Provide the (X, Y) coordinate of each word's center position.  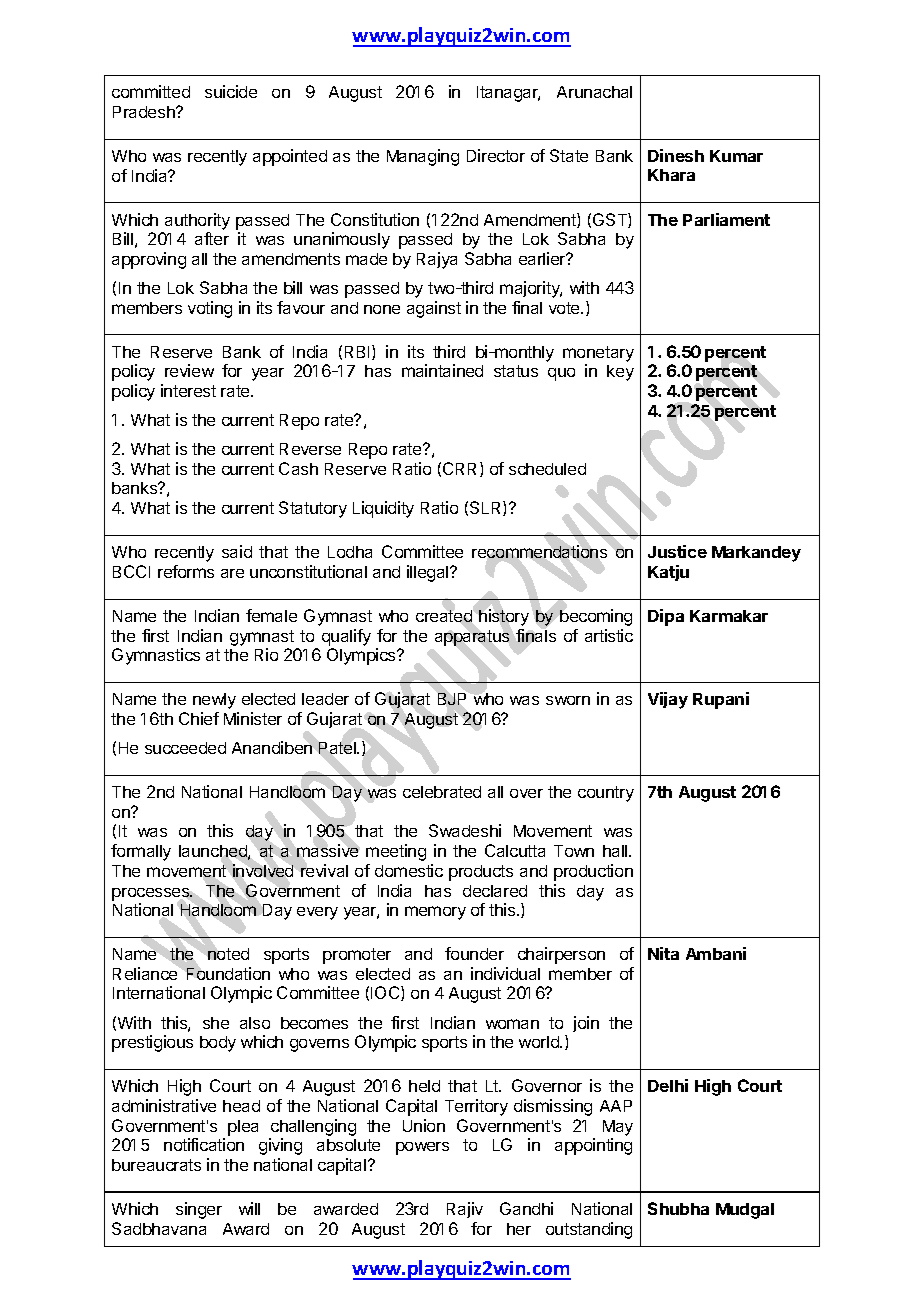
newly (214, 701)
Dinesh (676, 155)
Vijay (668, 700)
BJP (452, 699)
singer (199, 1210)
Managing (423, 157)
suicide (231, 91)
